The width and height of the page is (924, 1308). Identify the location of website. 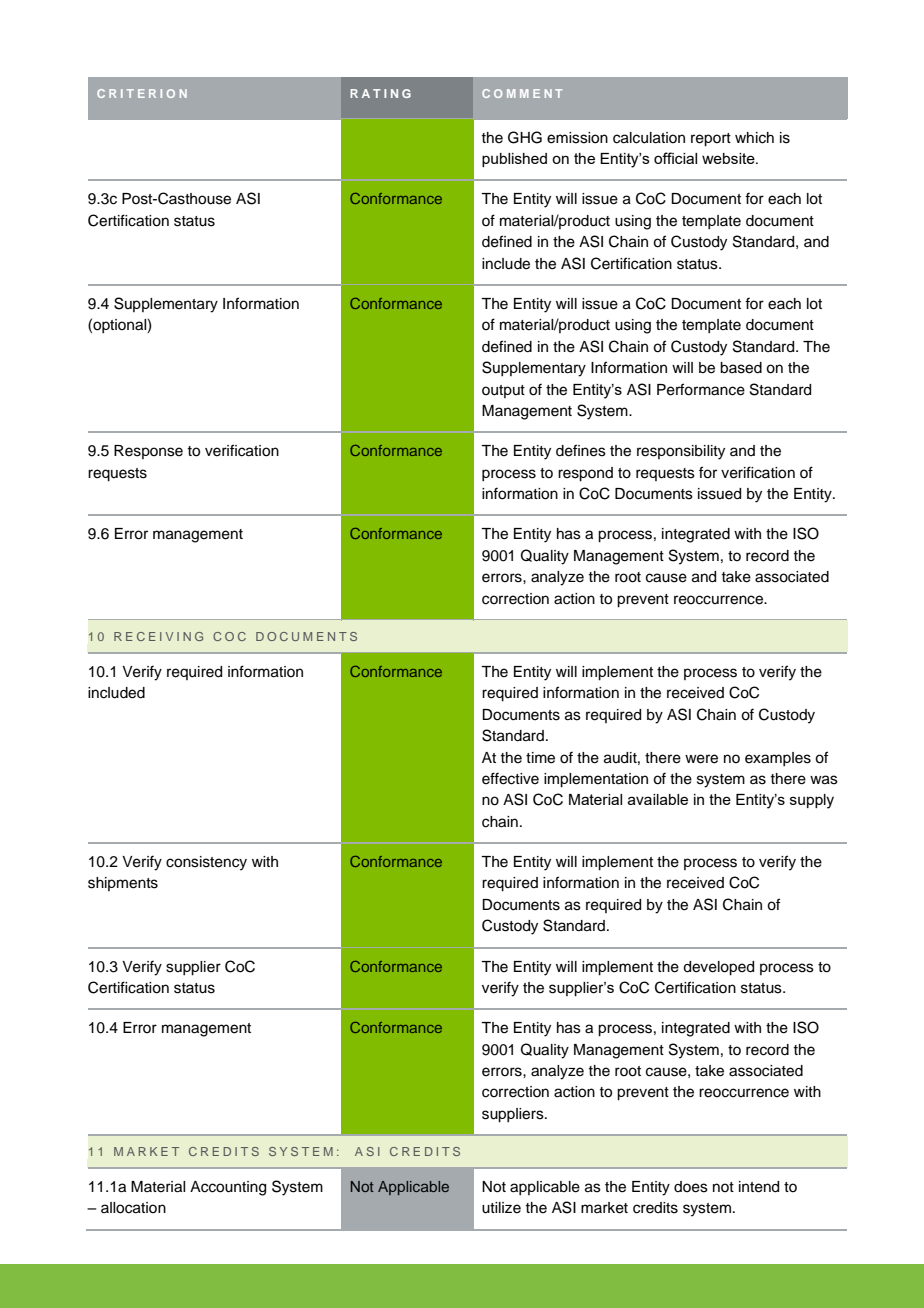
(729, 158).
